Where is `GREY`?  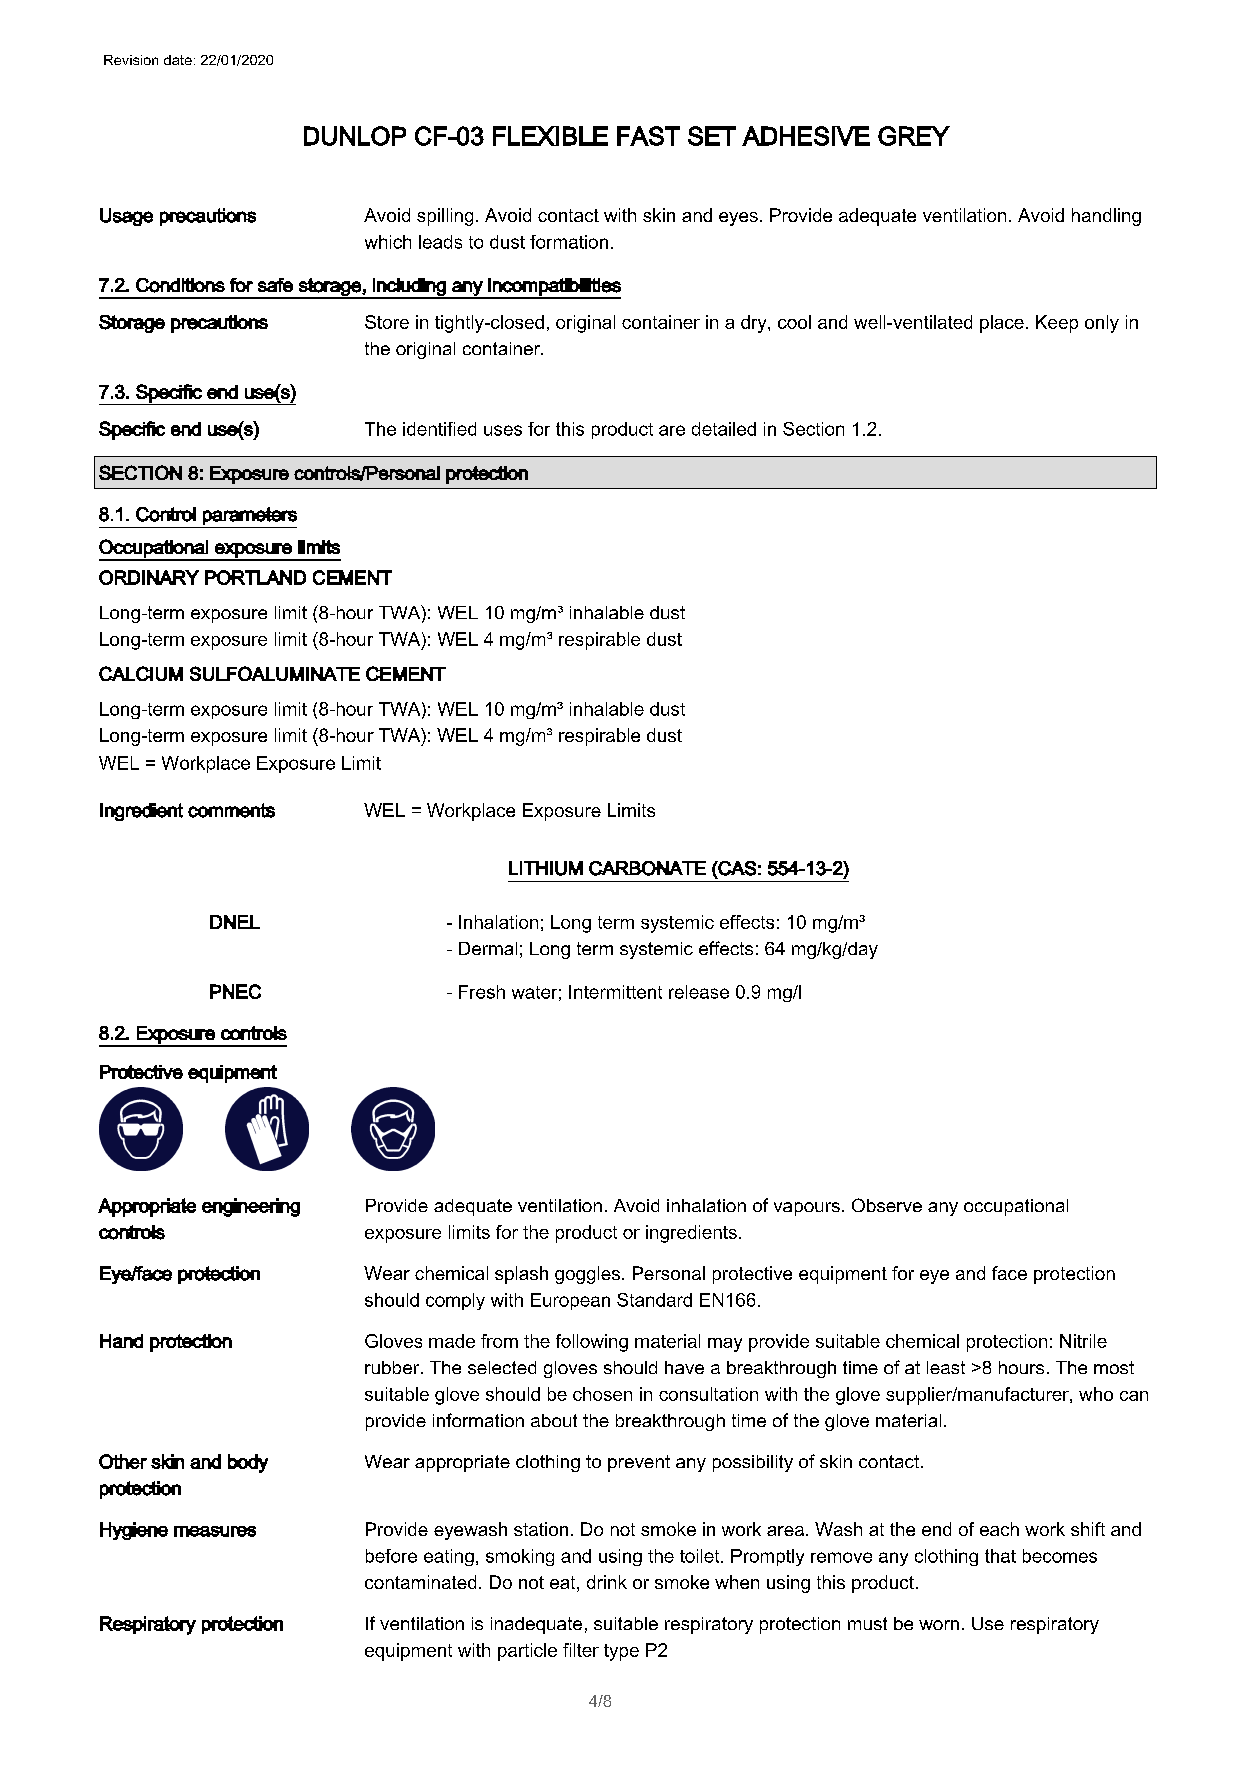 GREY is located at coordinates (914, 136).
